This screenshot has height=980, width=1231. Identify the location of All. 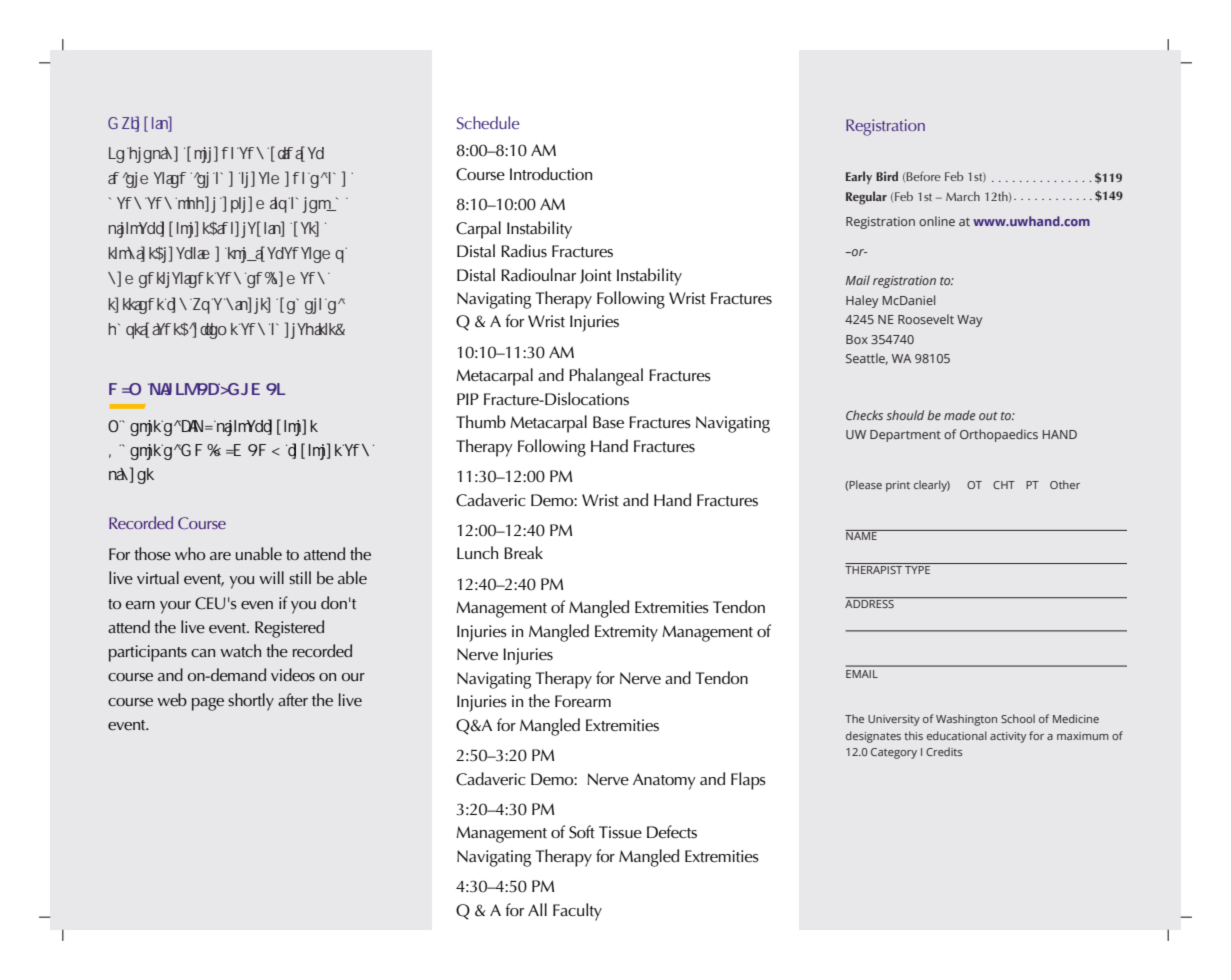
(537, 909).
